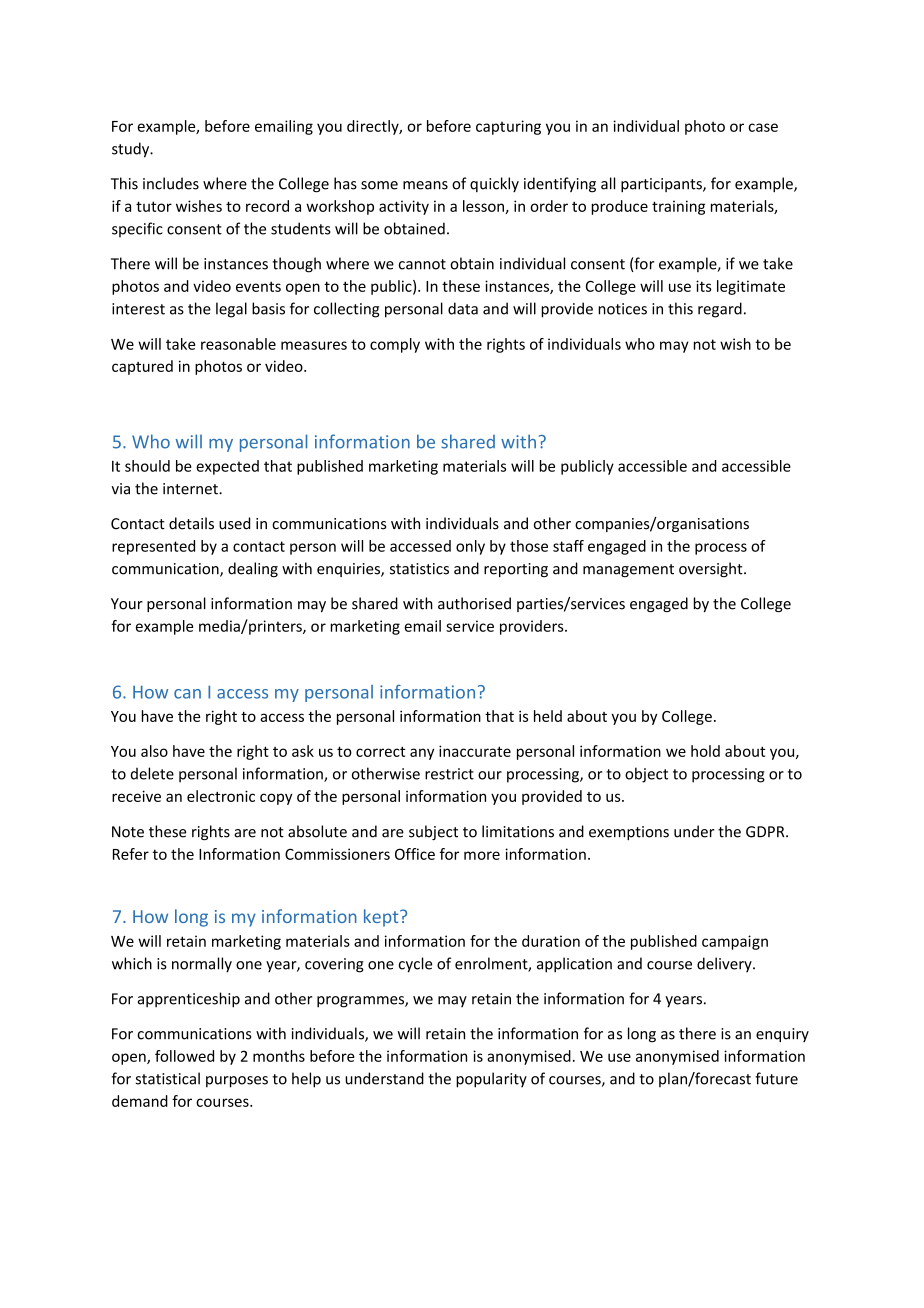 Image resolution: width=924 pixels, height=1308 pixels. What do you see at coordinates (470, 547) in the screenshot?
I see `only` at bounding box center [470, 547].
